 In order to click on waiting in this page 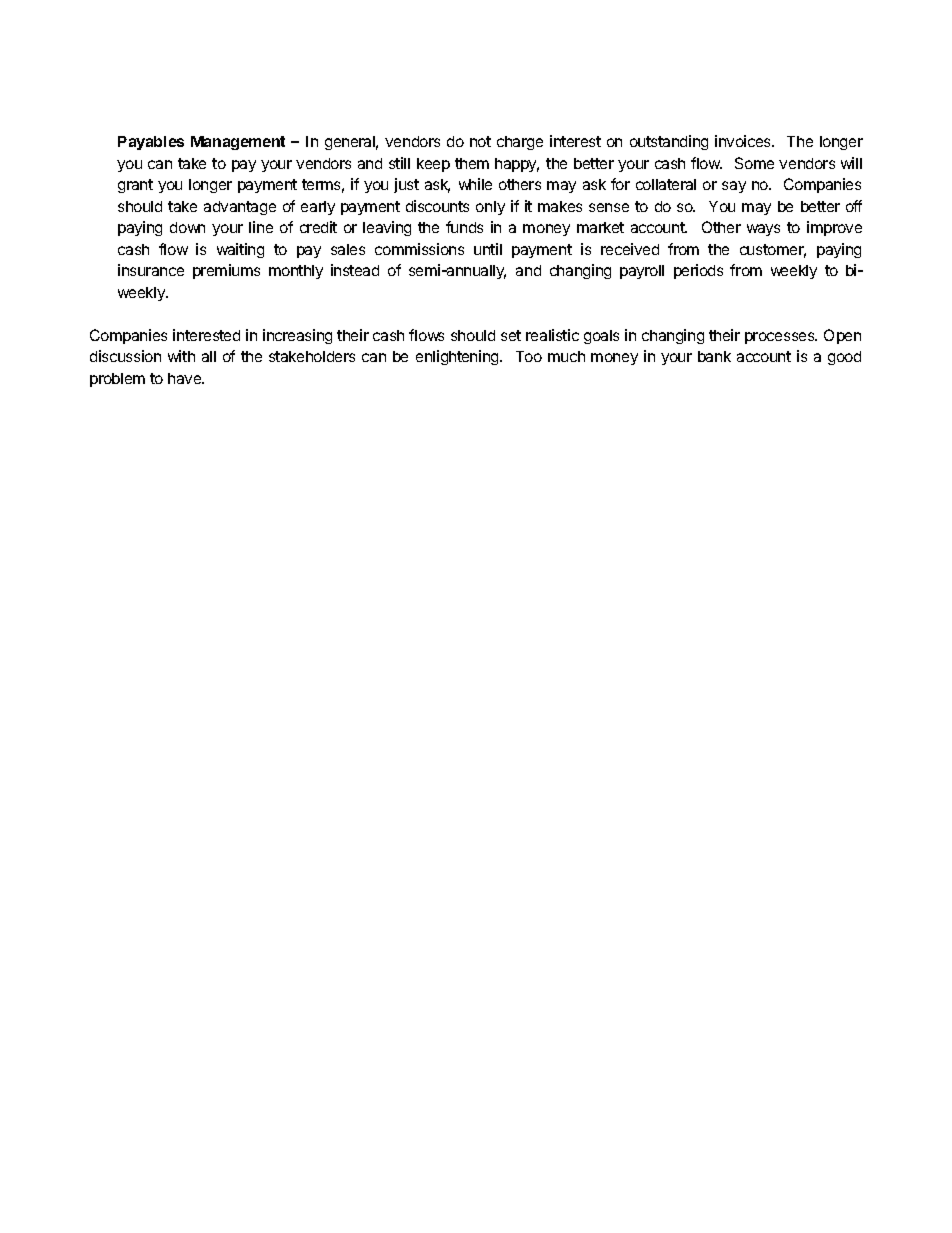, I will do `click(240, 250)`.
